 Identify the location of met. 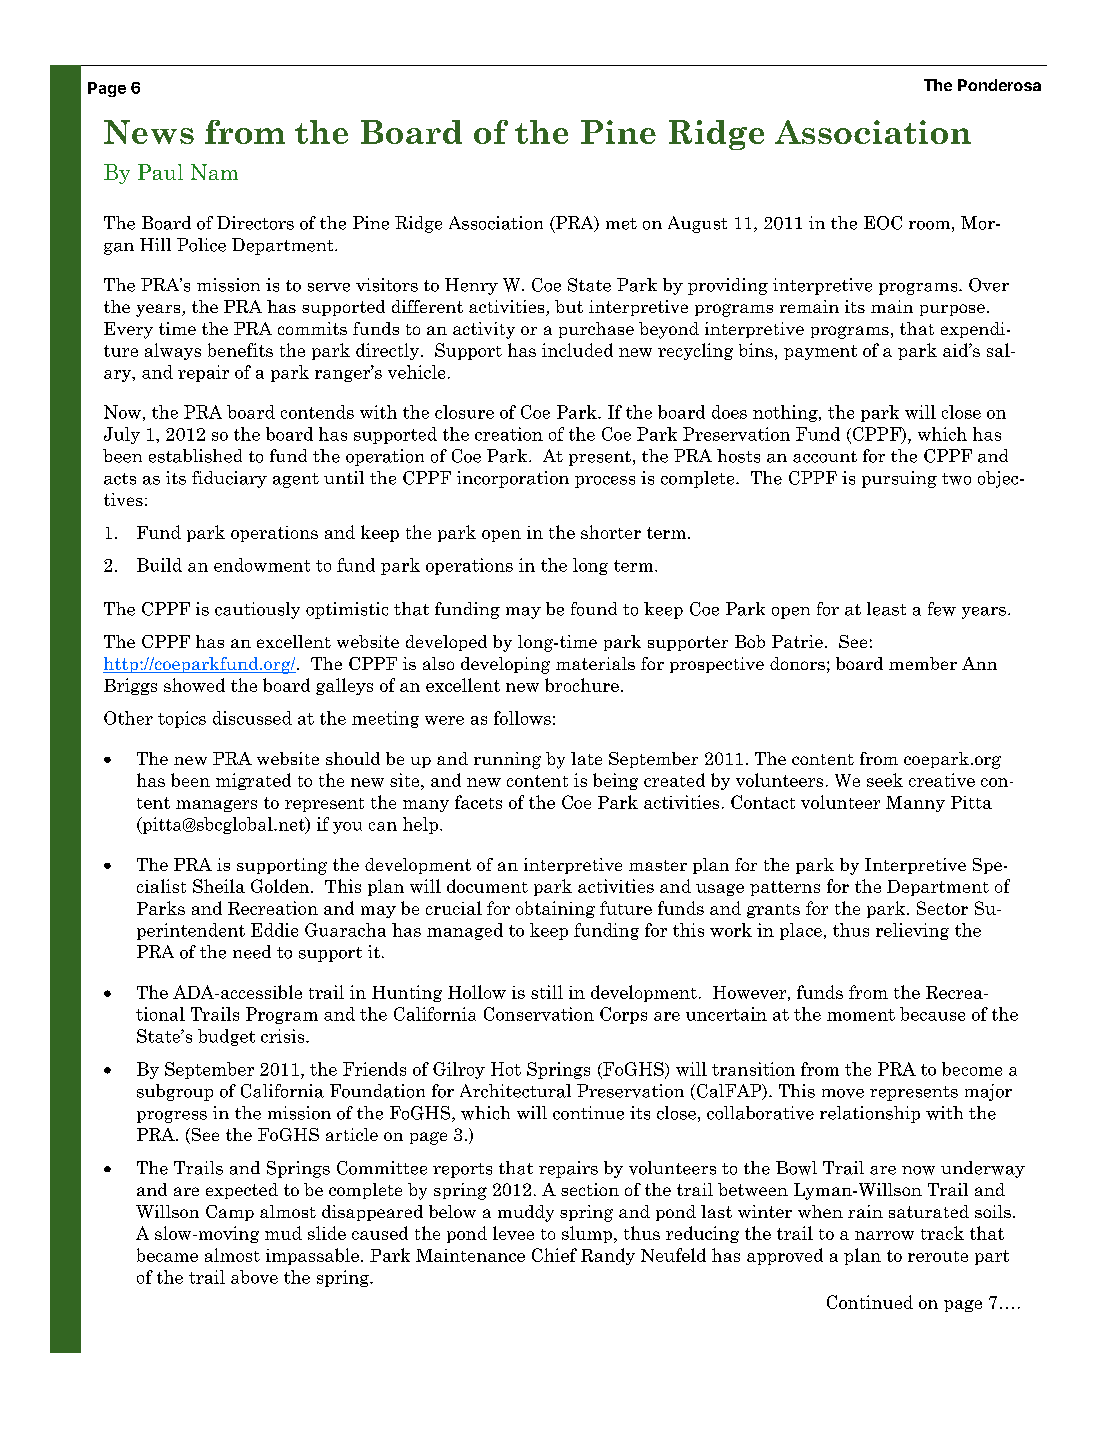
(621, 224).
